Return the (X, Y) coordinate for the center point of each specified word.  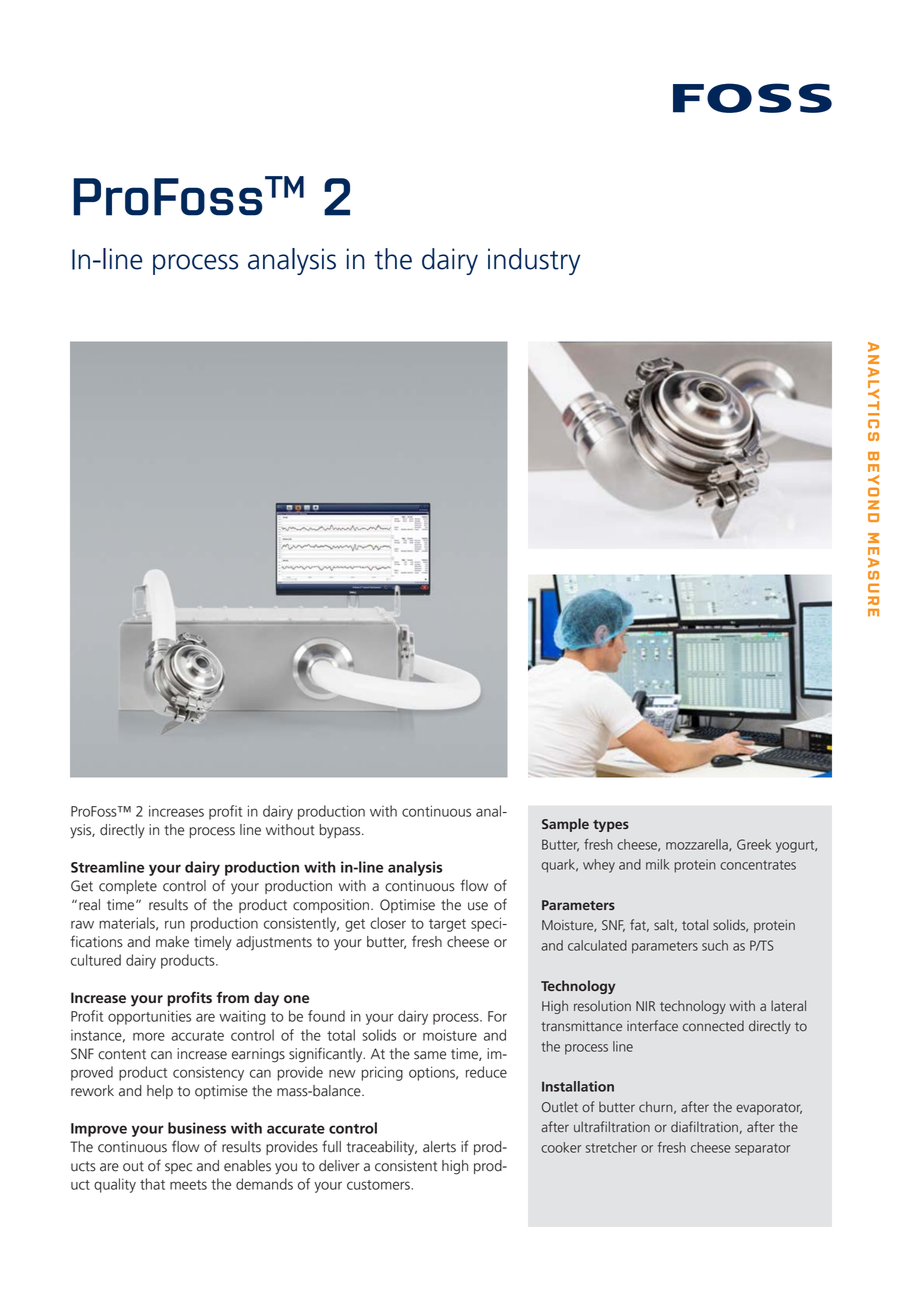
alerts (439, 1147)
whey (599, 866)
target (447, 925)
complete (128, 887)
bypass (341, 831)
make (172, 942)
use (478, 906)
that (152, 1184)
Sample (565, 825)
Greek (754, 844)
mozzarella (698, 845)
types (611, 826)
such (715, 945)
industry (534, 261)
